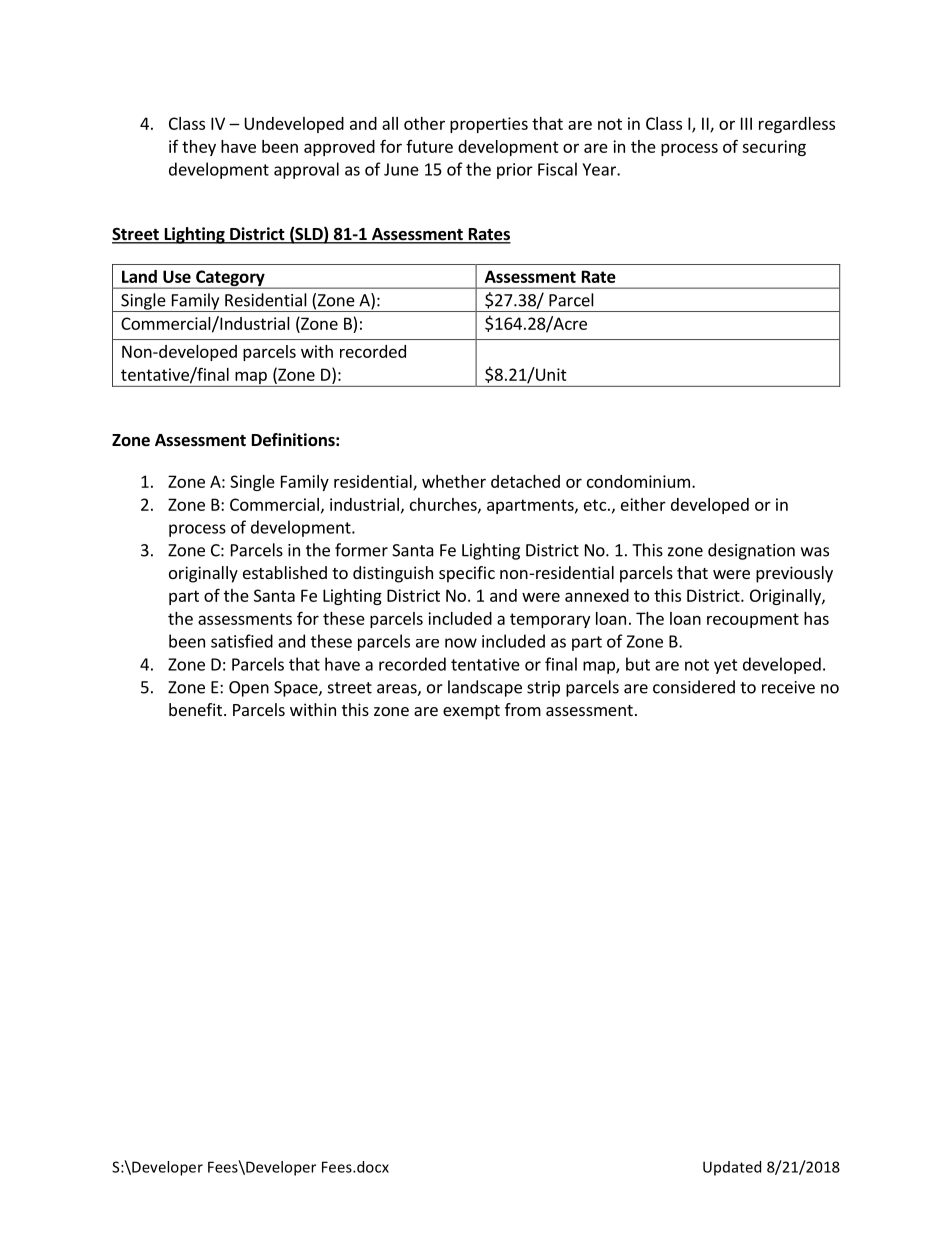 The image size is (952, 1233). I want to click on satisfied, so click(242, 641).
